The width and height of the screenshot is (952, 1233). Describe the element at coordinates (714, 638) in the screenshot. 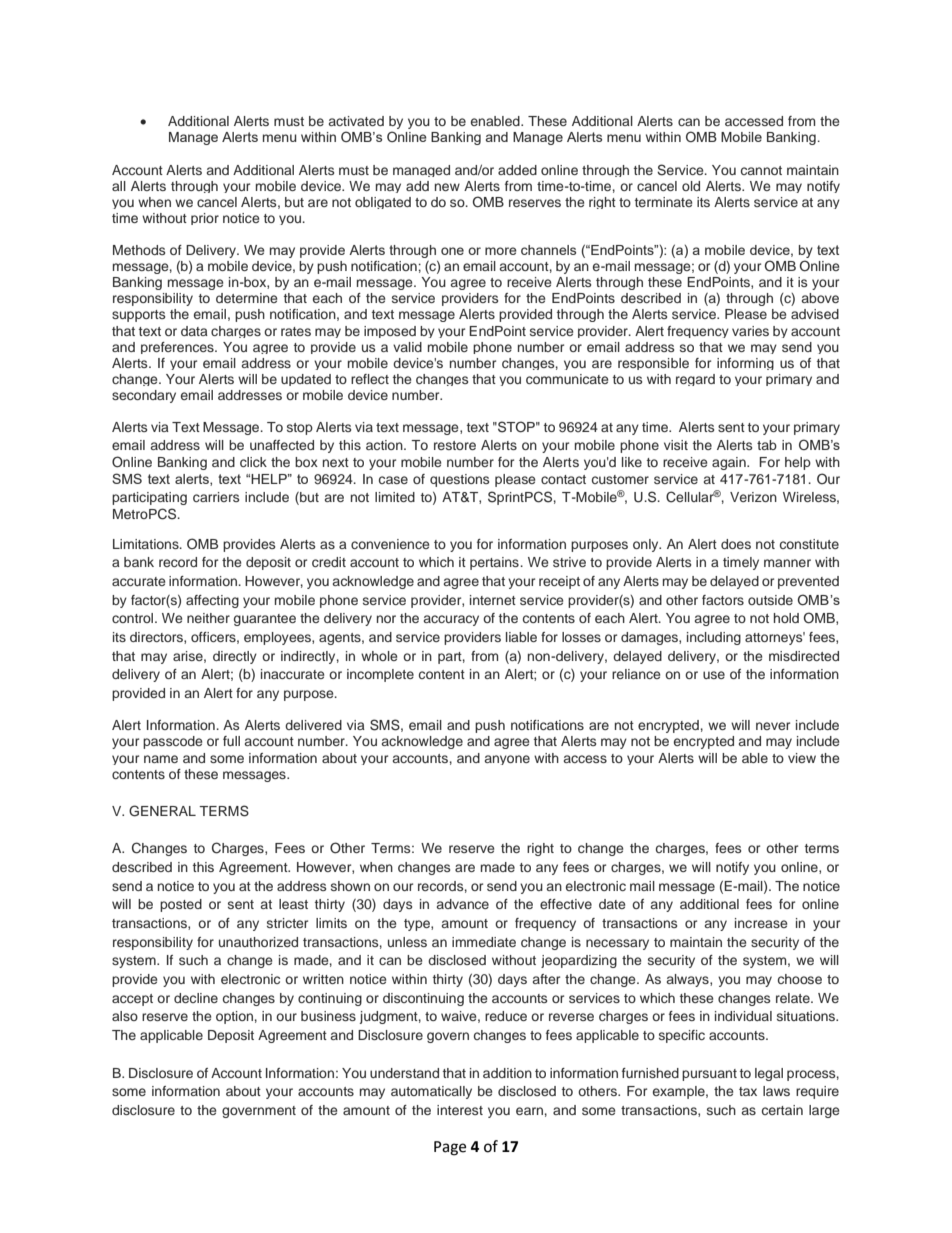

I see `including` at that location.
